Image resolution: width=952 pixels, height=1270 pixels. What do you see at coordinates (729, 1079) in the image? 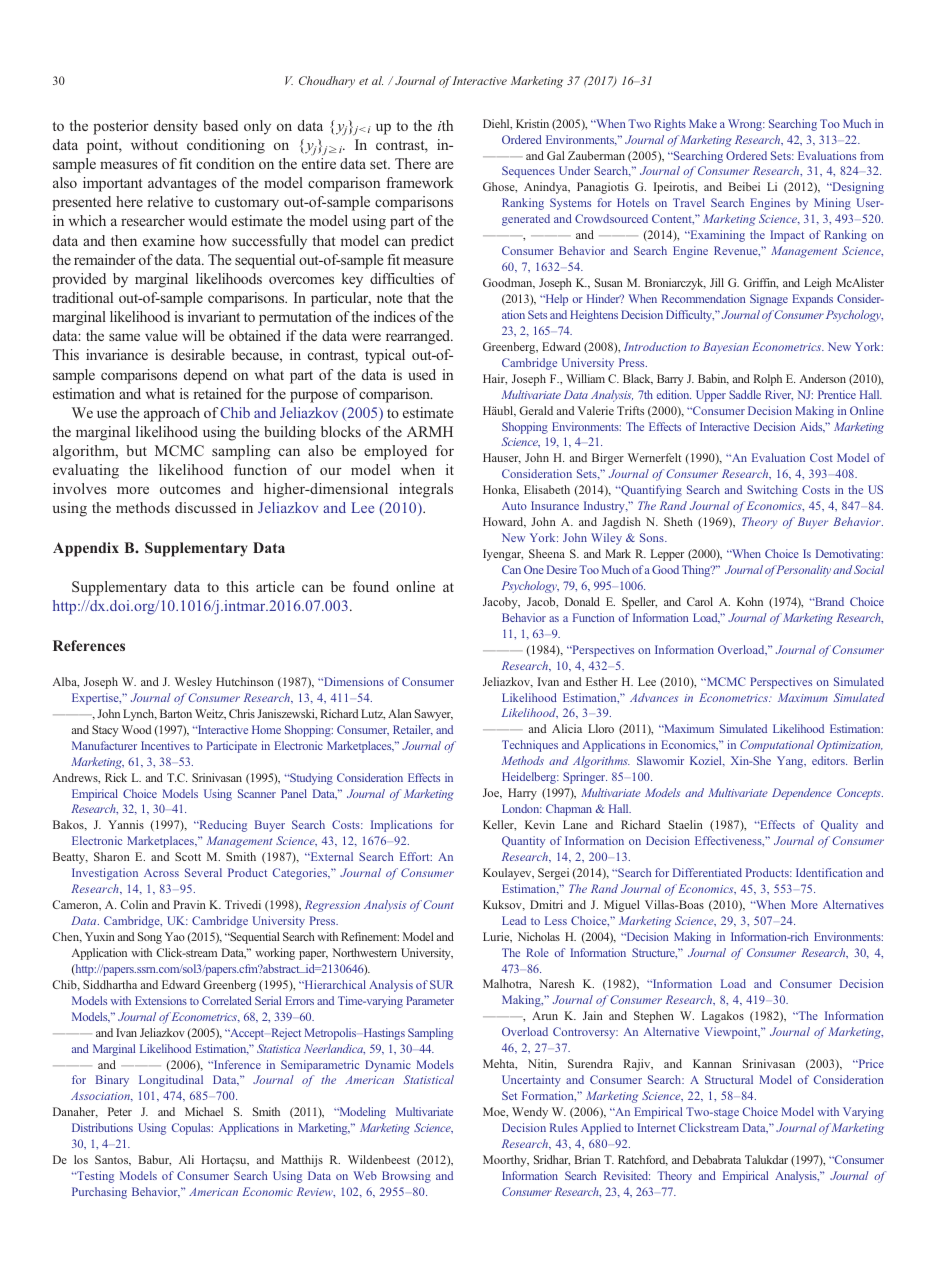
I see `Structural` at bounding box center [729, 1079].
